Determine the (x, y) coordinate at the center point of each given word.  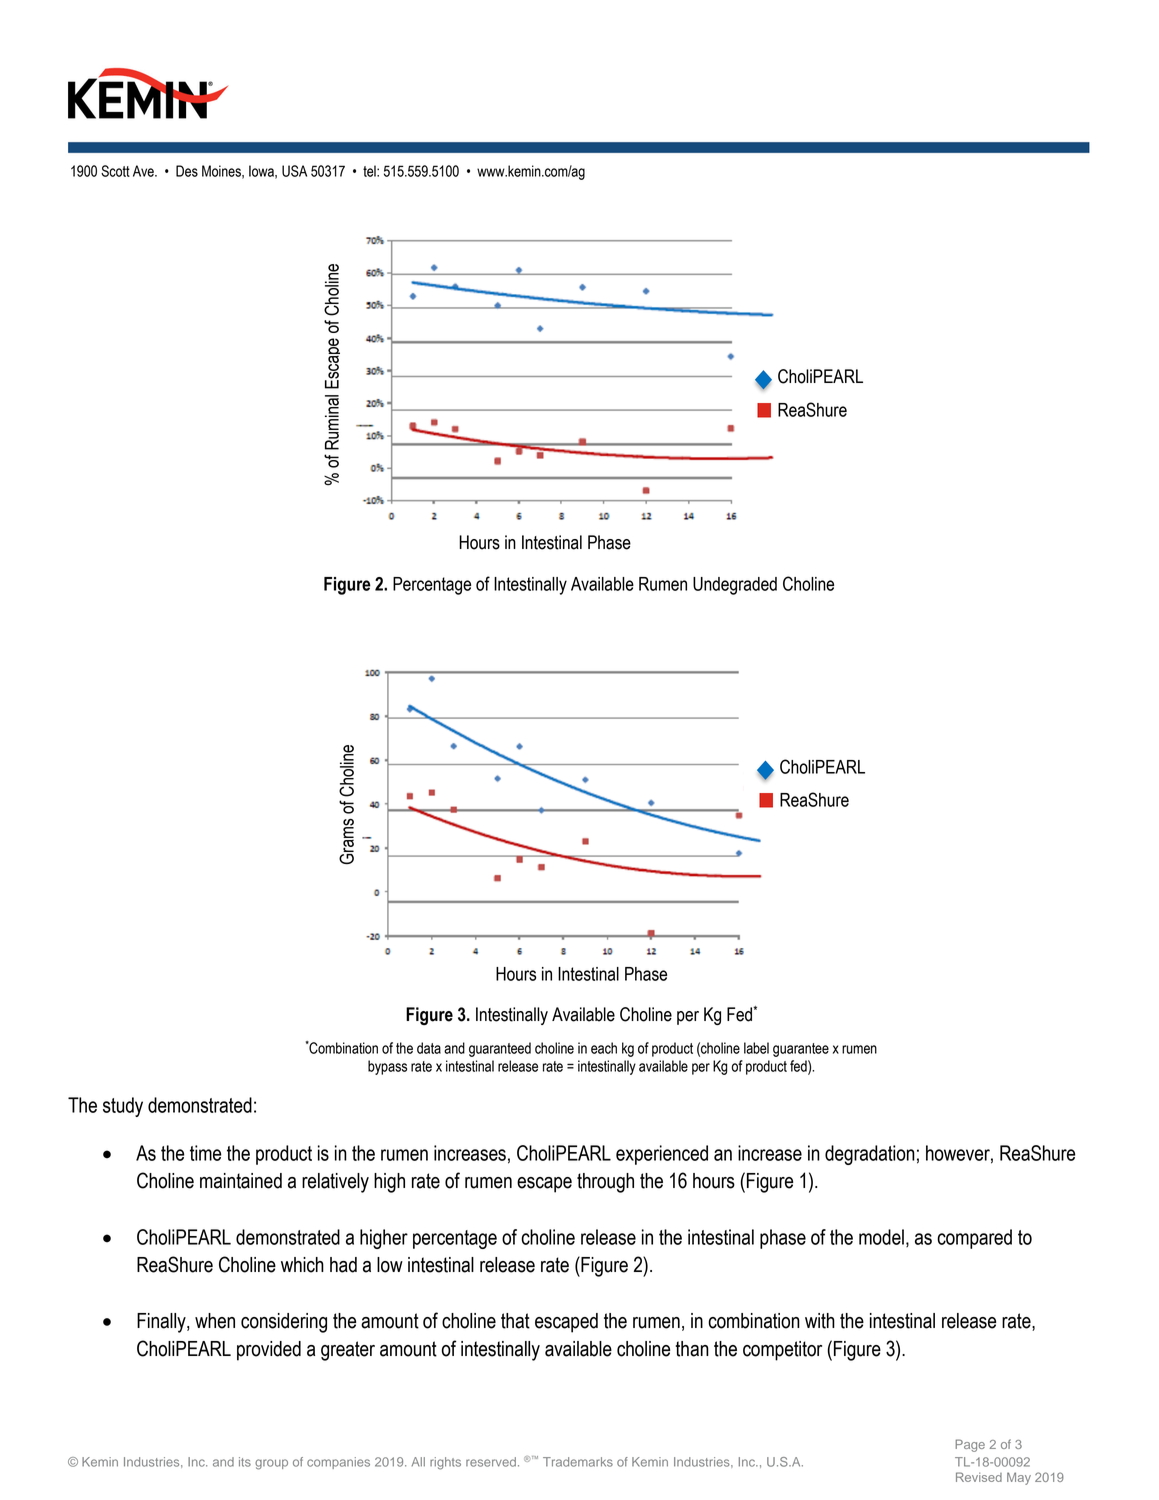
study (123, 1107)
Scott (115, 171)
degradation (870, 1155)
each (604, 1048)
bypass (387, 1067)
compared (974, 1239)
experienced (662, 1155)
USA (294, 171)
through (605, 1183)
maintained (241, 1181)
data (429, 1048)
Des (187, 171)
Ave (144, 171)
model (881, 1237)
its (245, 1462)
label (756, 1048)
